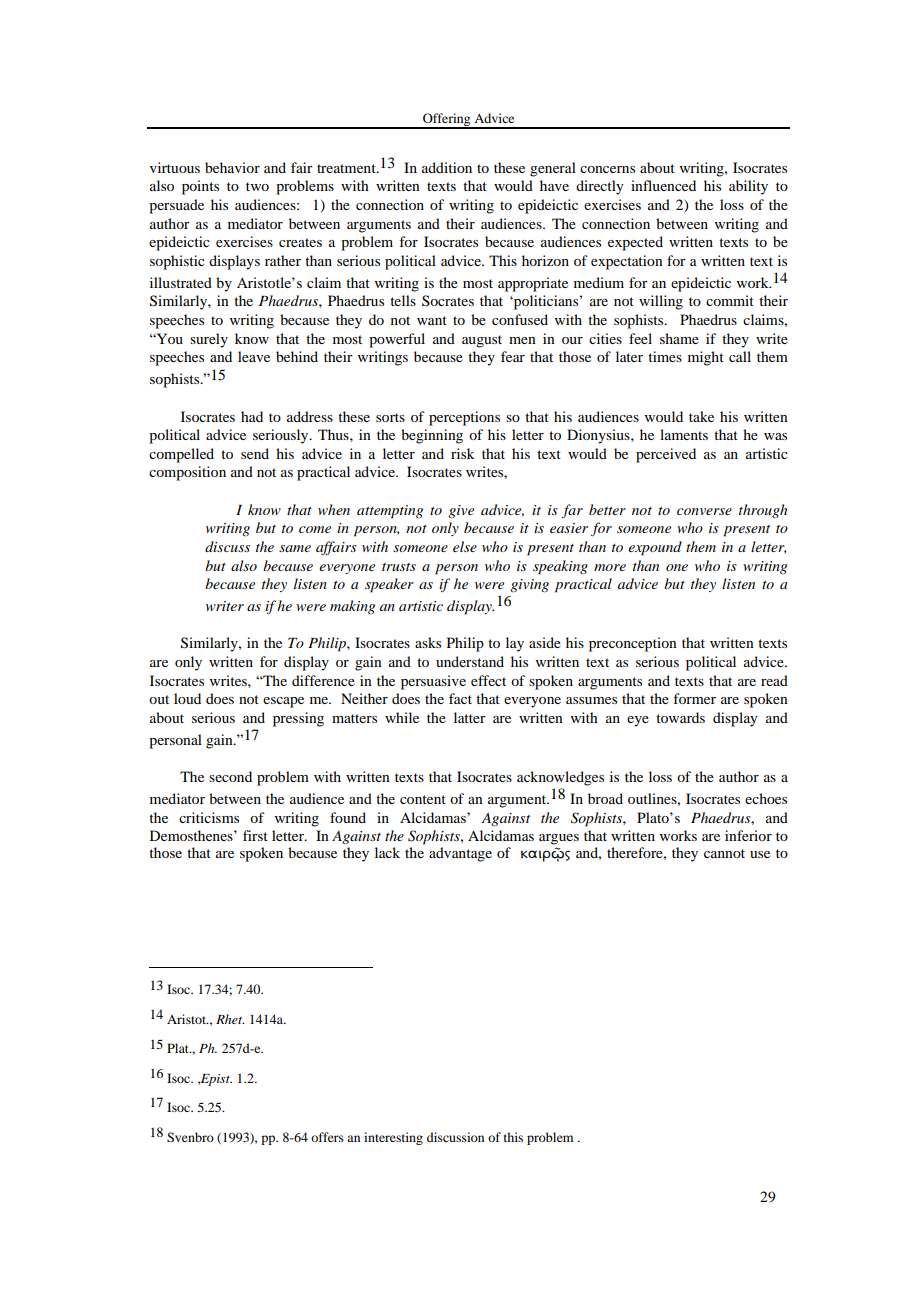  I want to click on content, so click(423, 799).
